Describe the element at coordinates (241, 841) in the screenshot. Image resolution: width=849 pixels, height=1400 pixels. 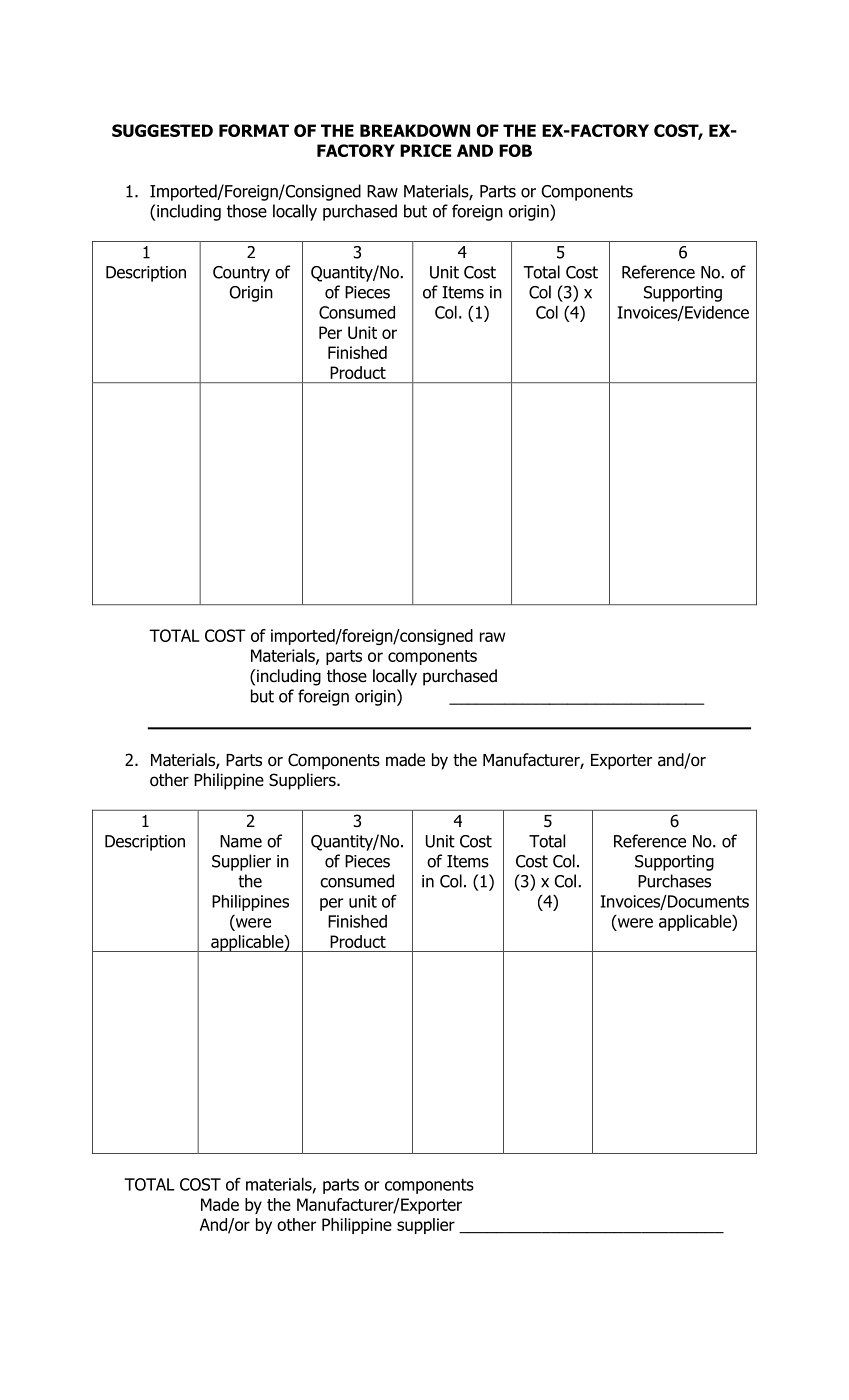
I see `Name` at that location.
